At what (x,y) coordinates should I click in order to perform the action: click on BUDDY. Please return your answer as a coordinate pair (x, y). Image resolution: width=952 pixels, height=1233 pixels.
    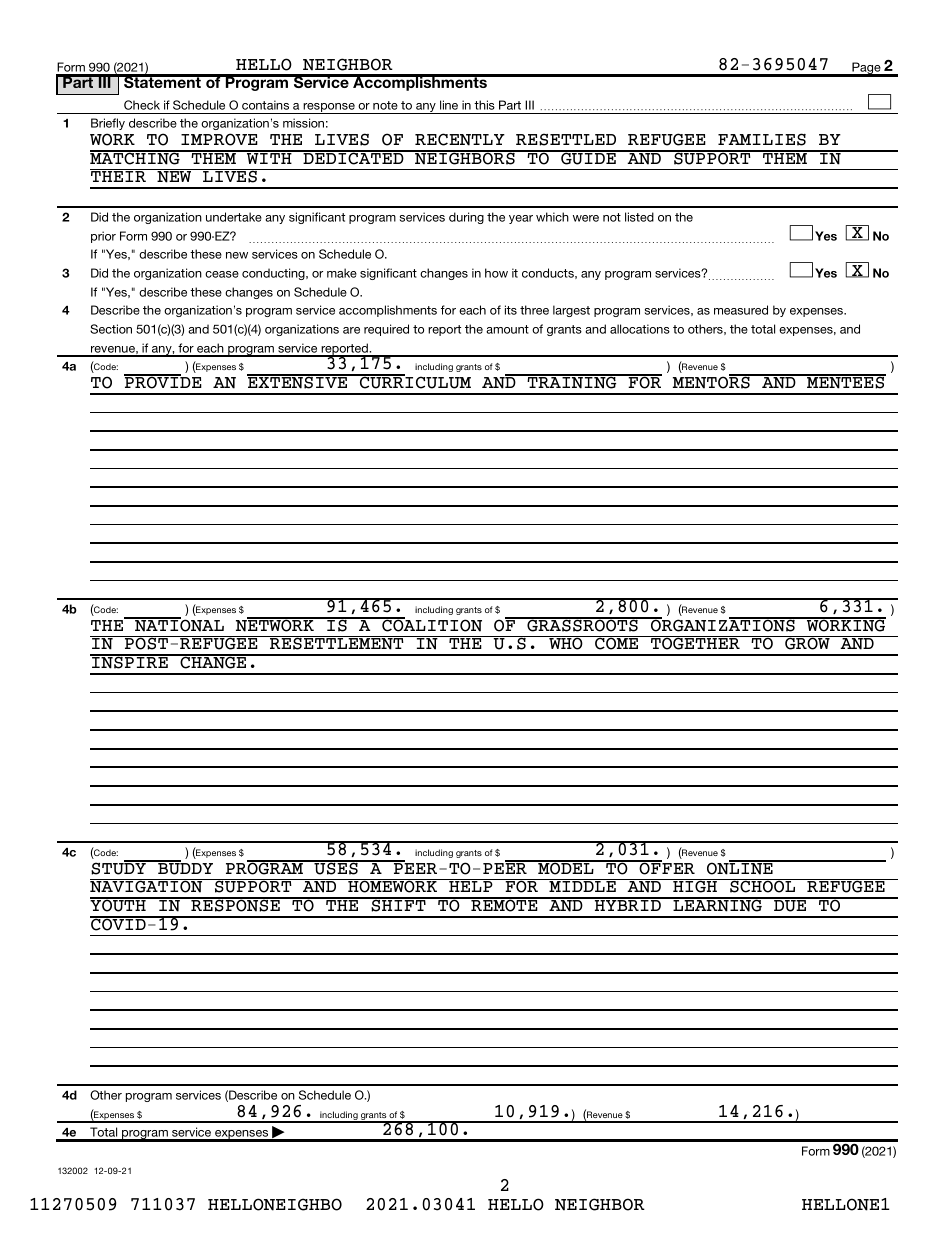
    Looking at the image, I should click on (184, 868).
